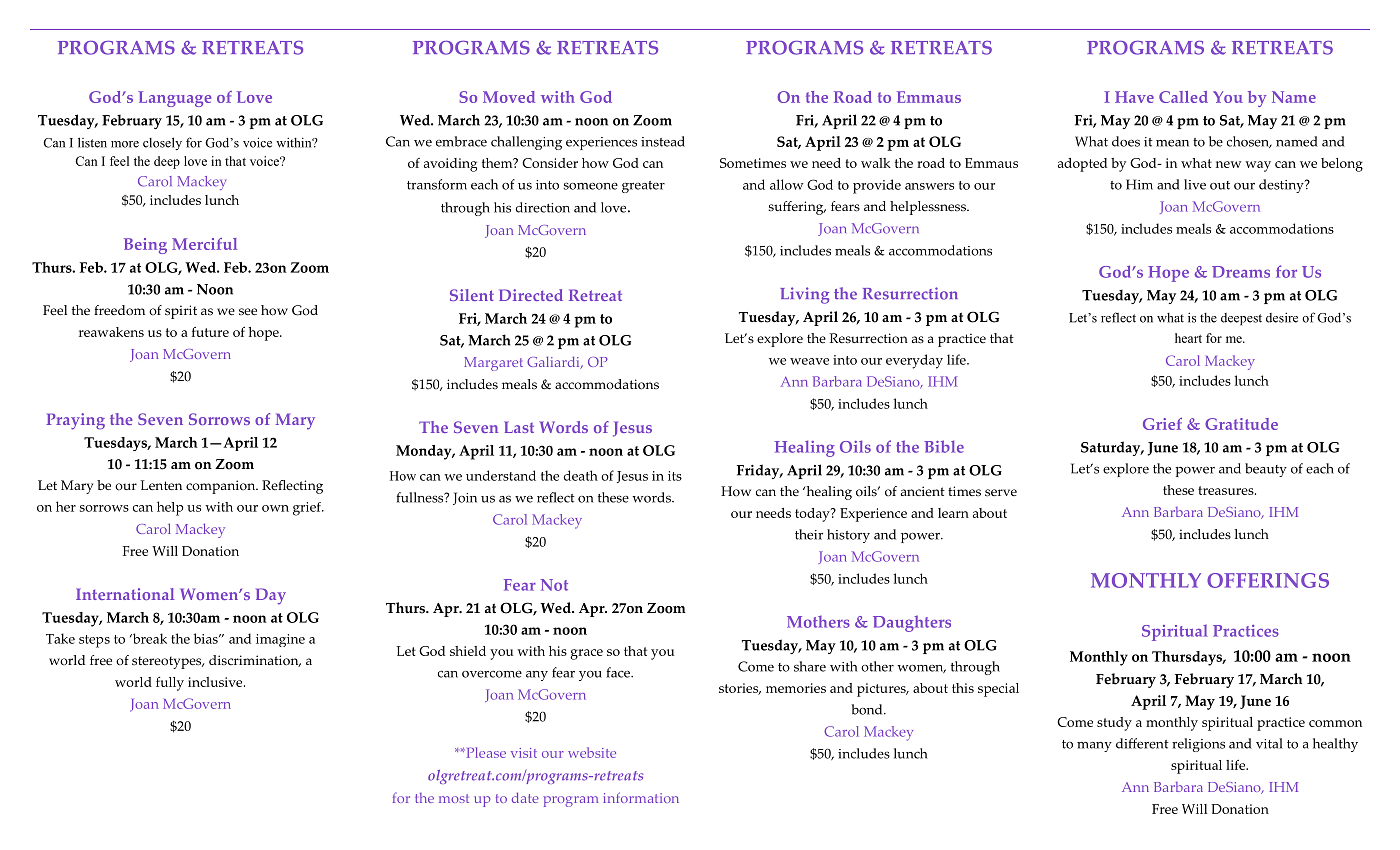  What do you see at coordinates (554, 585) in the page?
I see `Not` at bounding box center [554, 585].
